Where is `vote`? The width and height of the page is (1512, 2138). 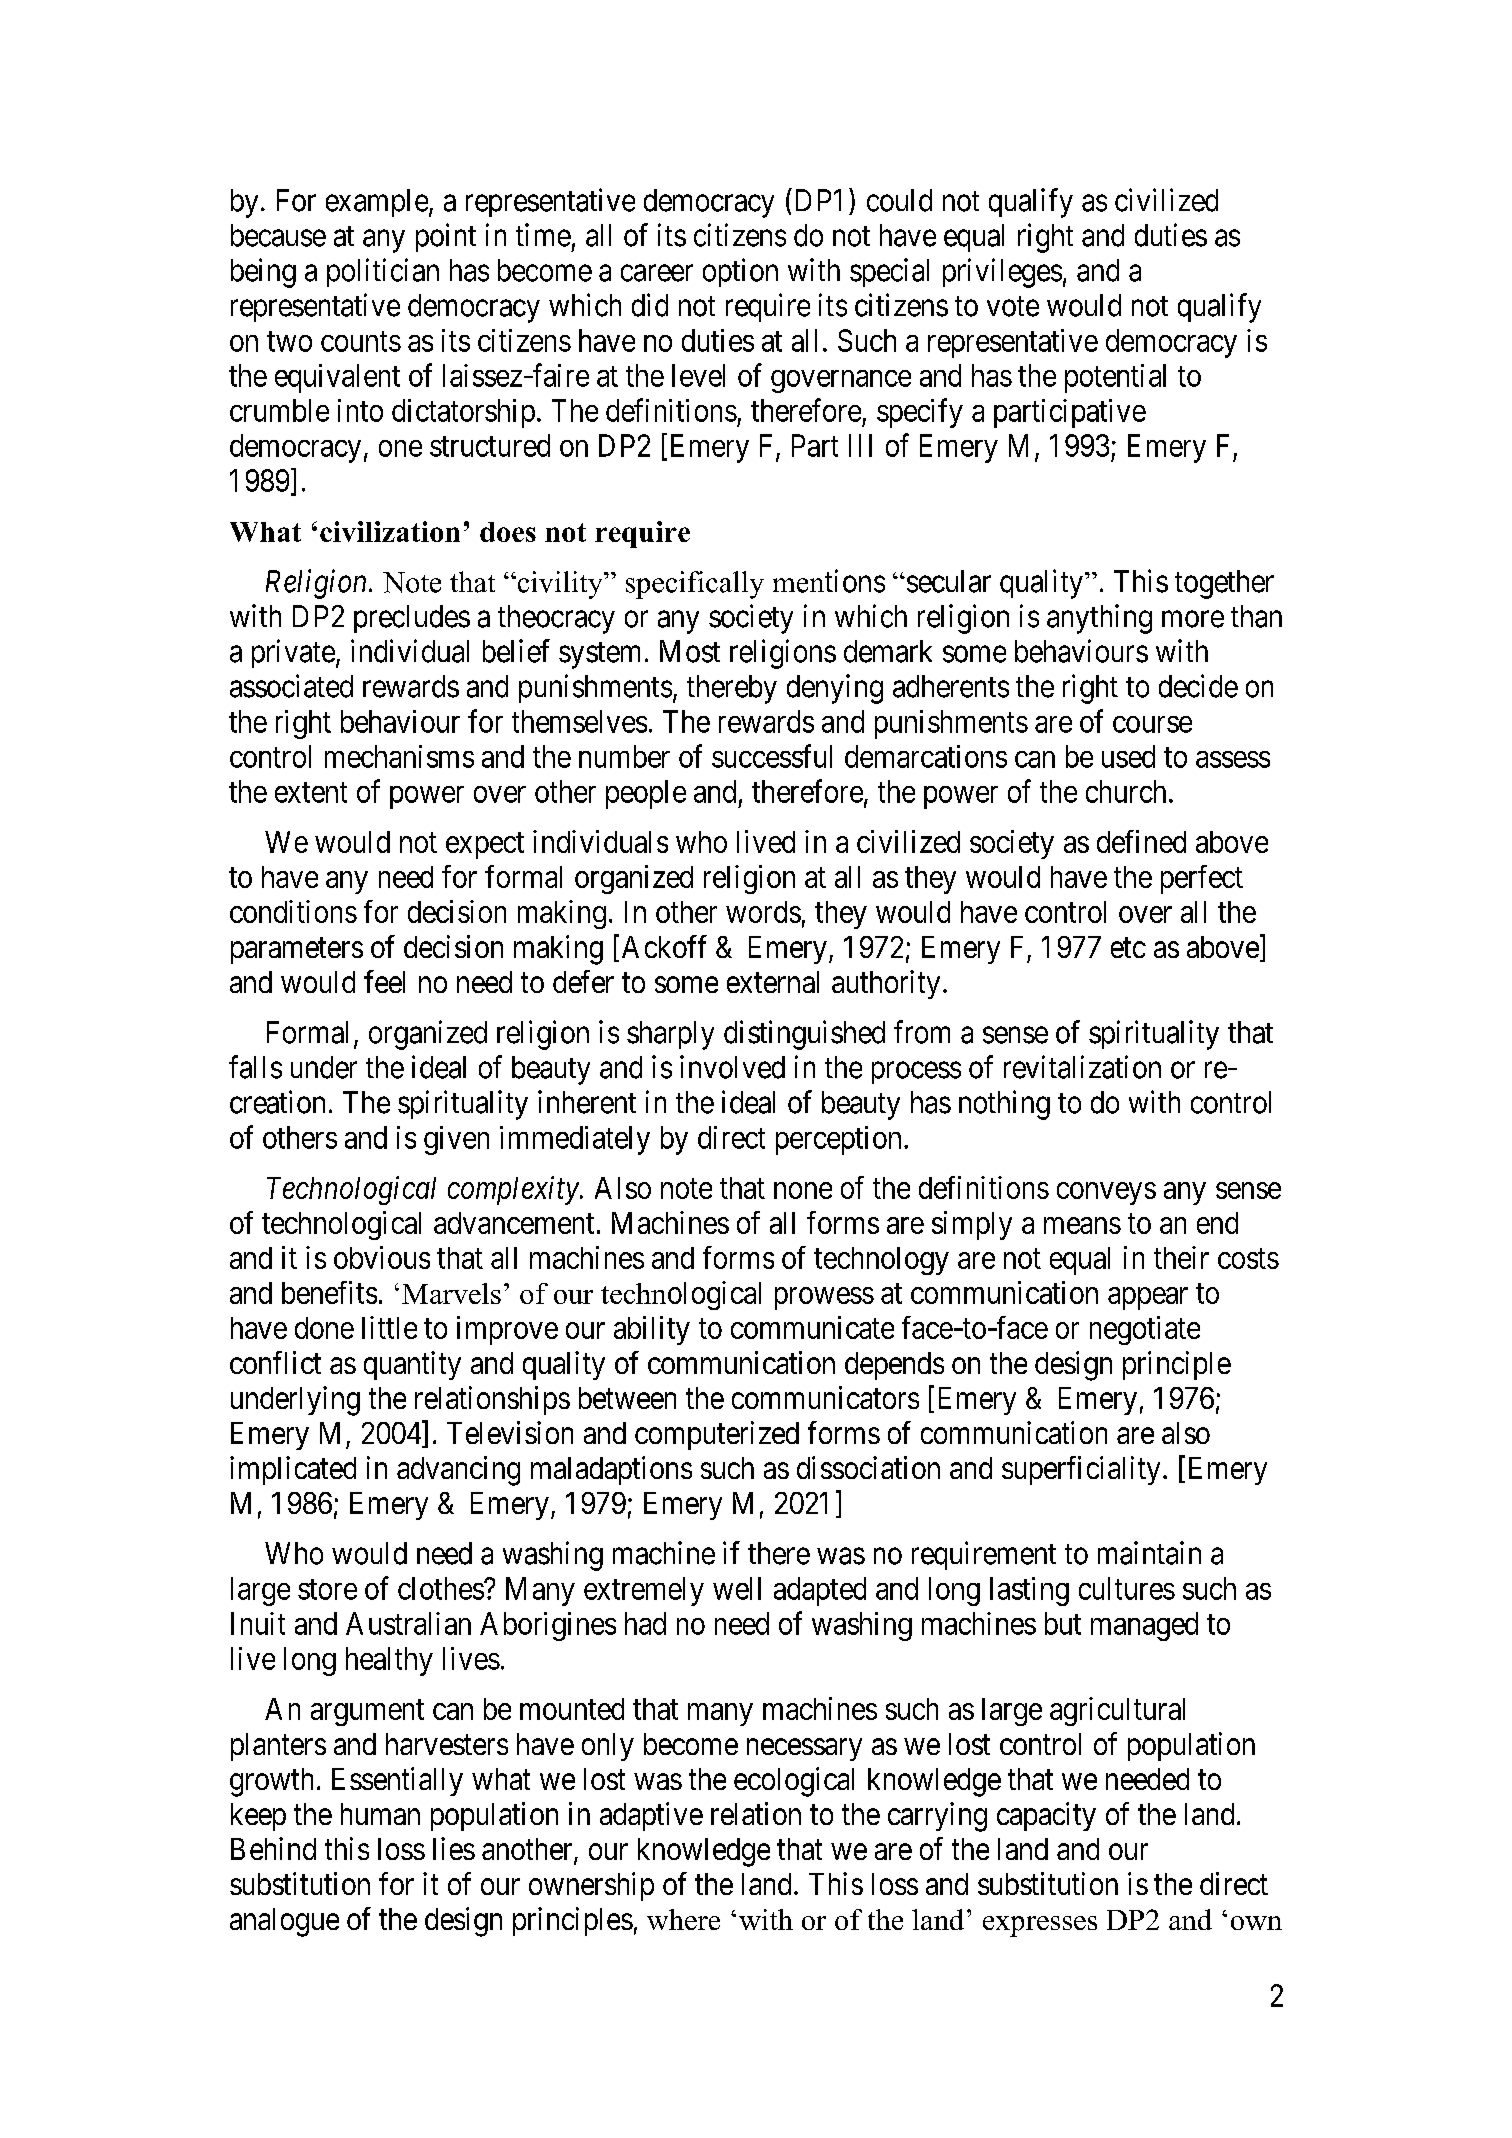 vote is located at coordinates (1013, 306).
